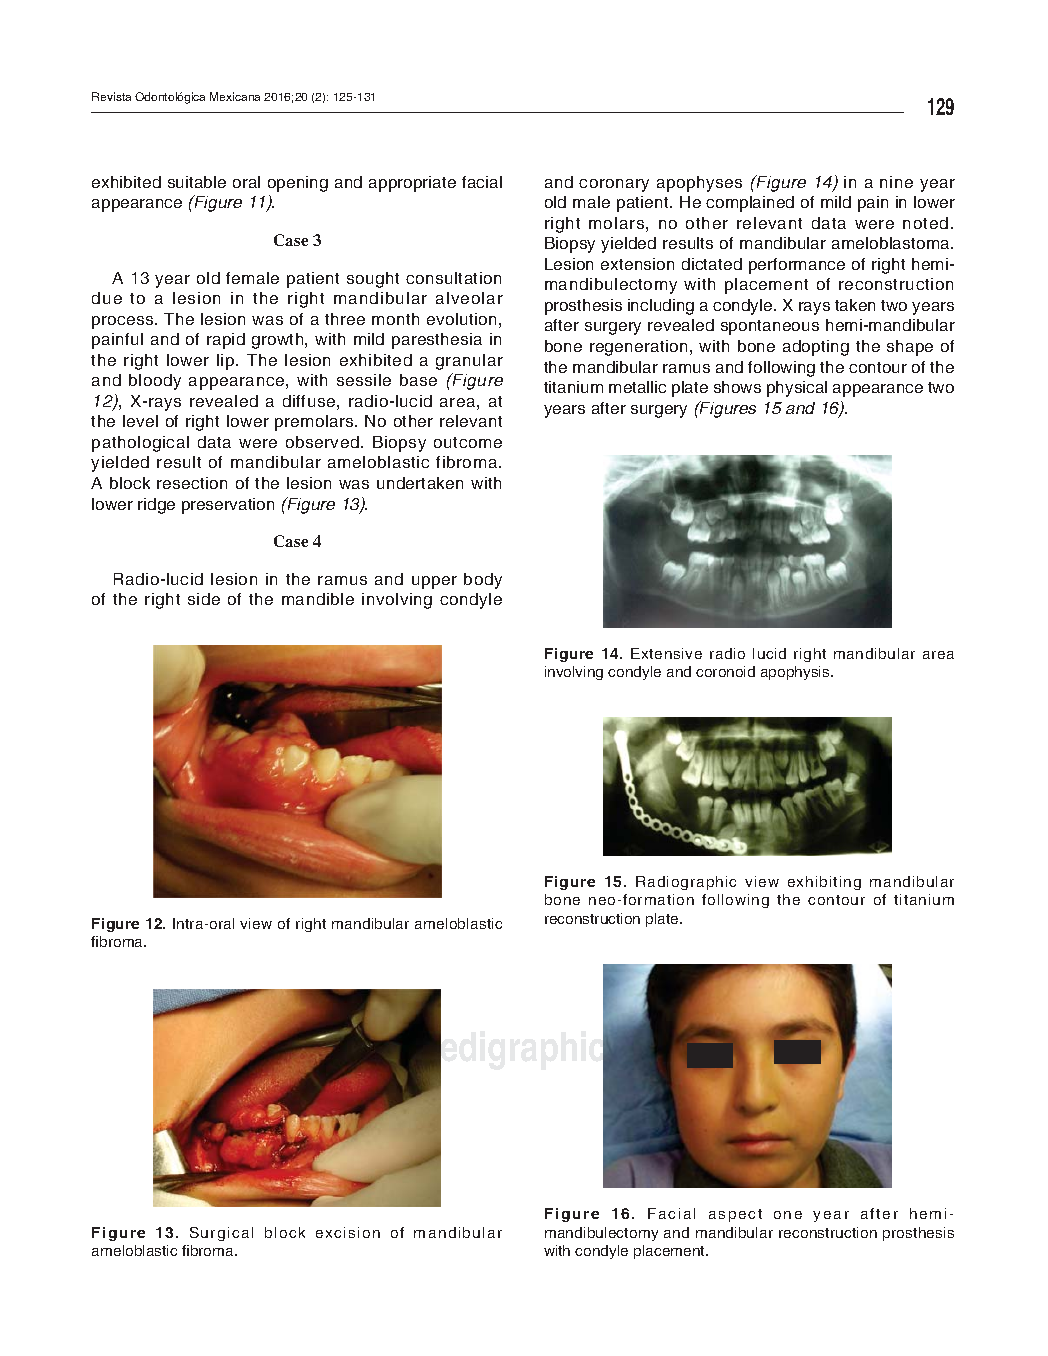  I want to click on Extensive, so click(666, 653).
